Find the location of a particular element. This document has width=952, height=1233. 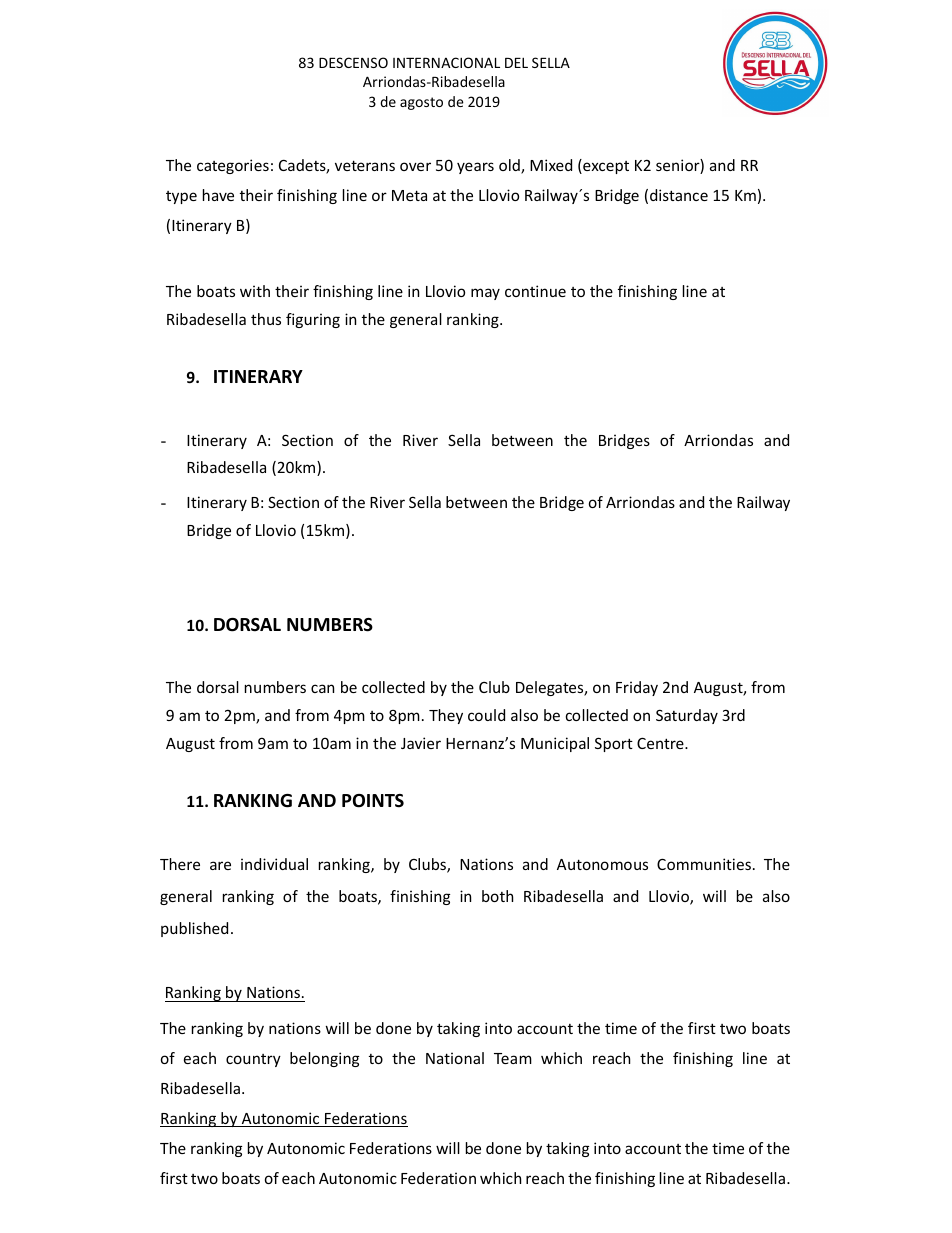

categories is located at coordinates (233, 166).
